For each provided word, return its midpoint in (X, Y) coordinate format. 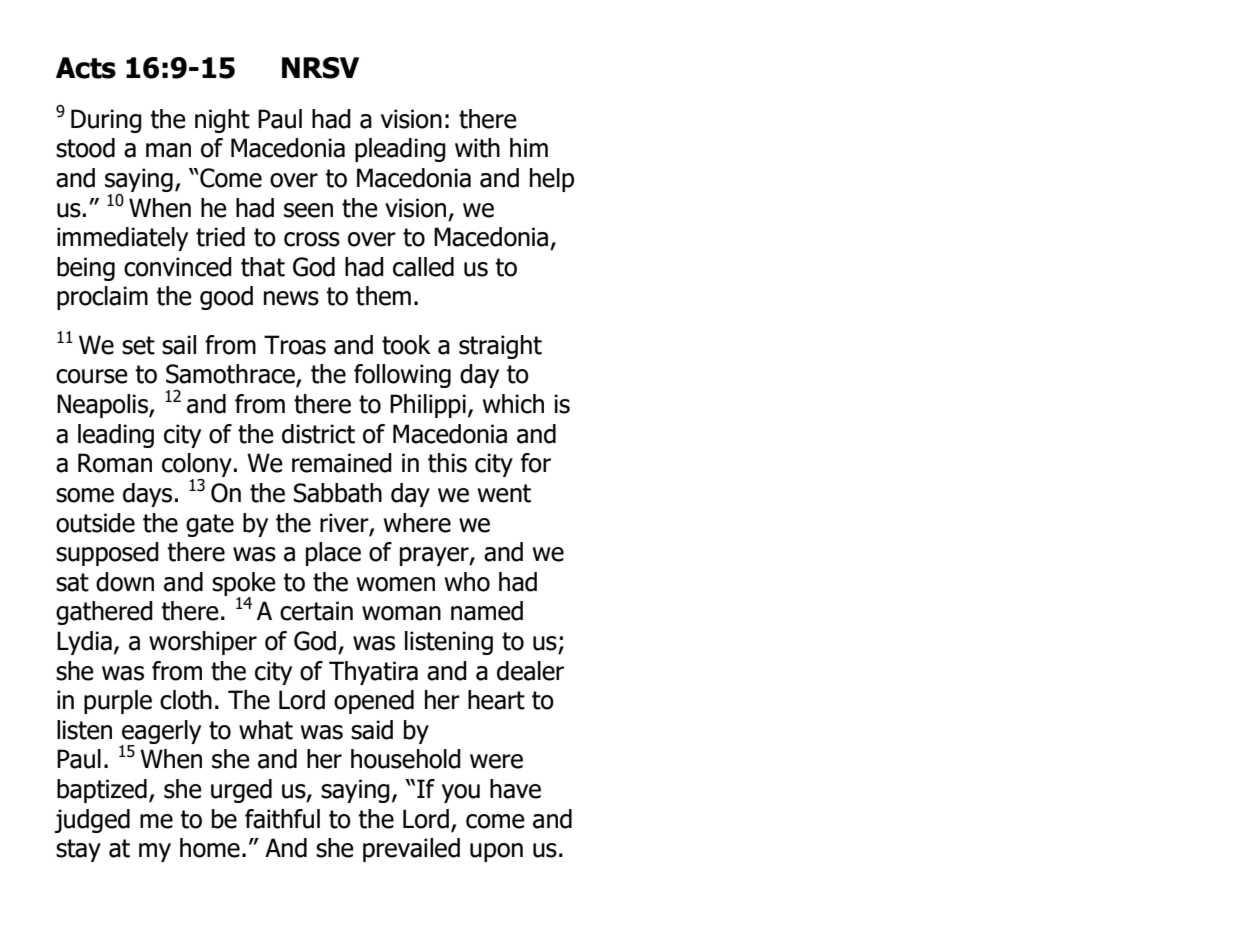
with (477, 148)
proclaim (102, 298)
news (291, 298)
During (106, 121)
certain (316, 611)
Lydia (84, 643)
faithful (282, 819)
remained (342, 463)
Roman (115, 463)
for (536, 463)
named (487, 611)
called (423, 267)
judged (92, 821)
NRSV (320, 68)
